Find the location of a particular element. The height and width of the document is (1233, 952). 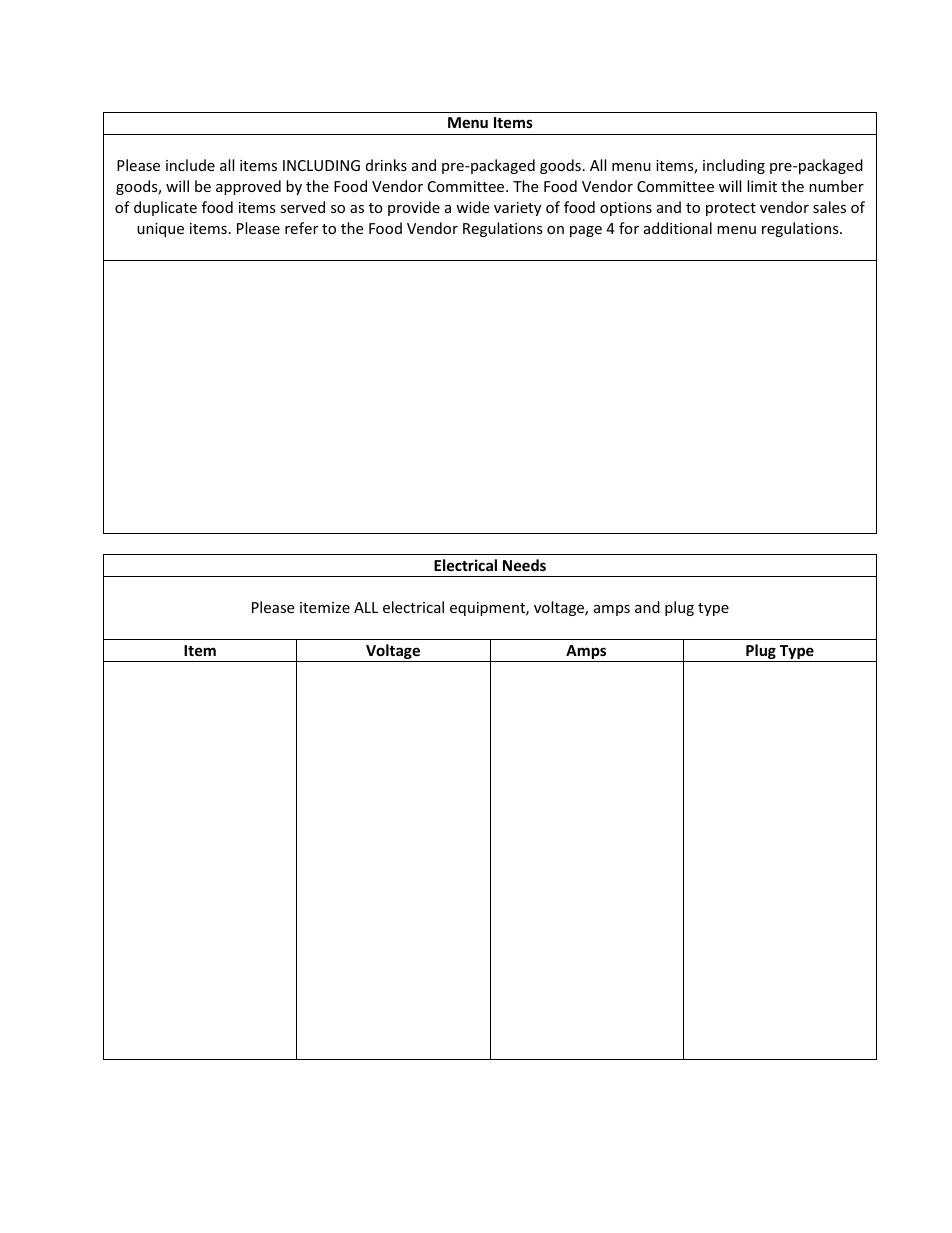

unique is located at coordinates (160, 230).
